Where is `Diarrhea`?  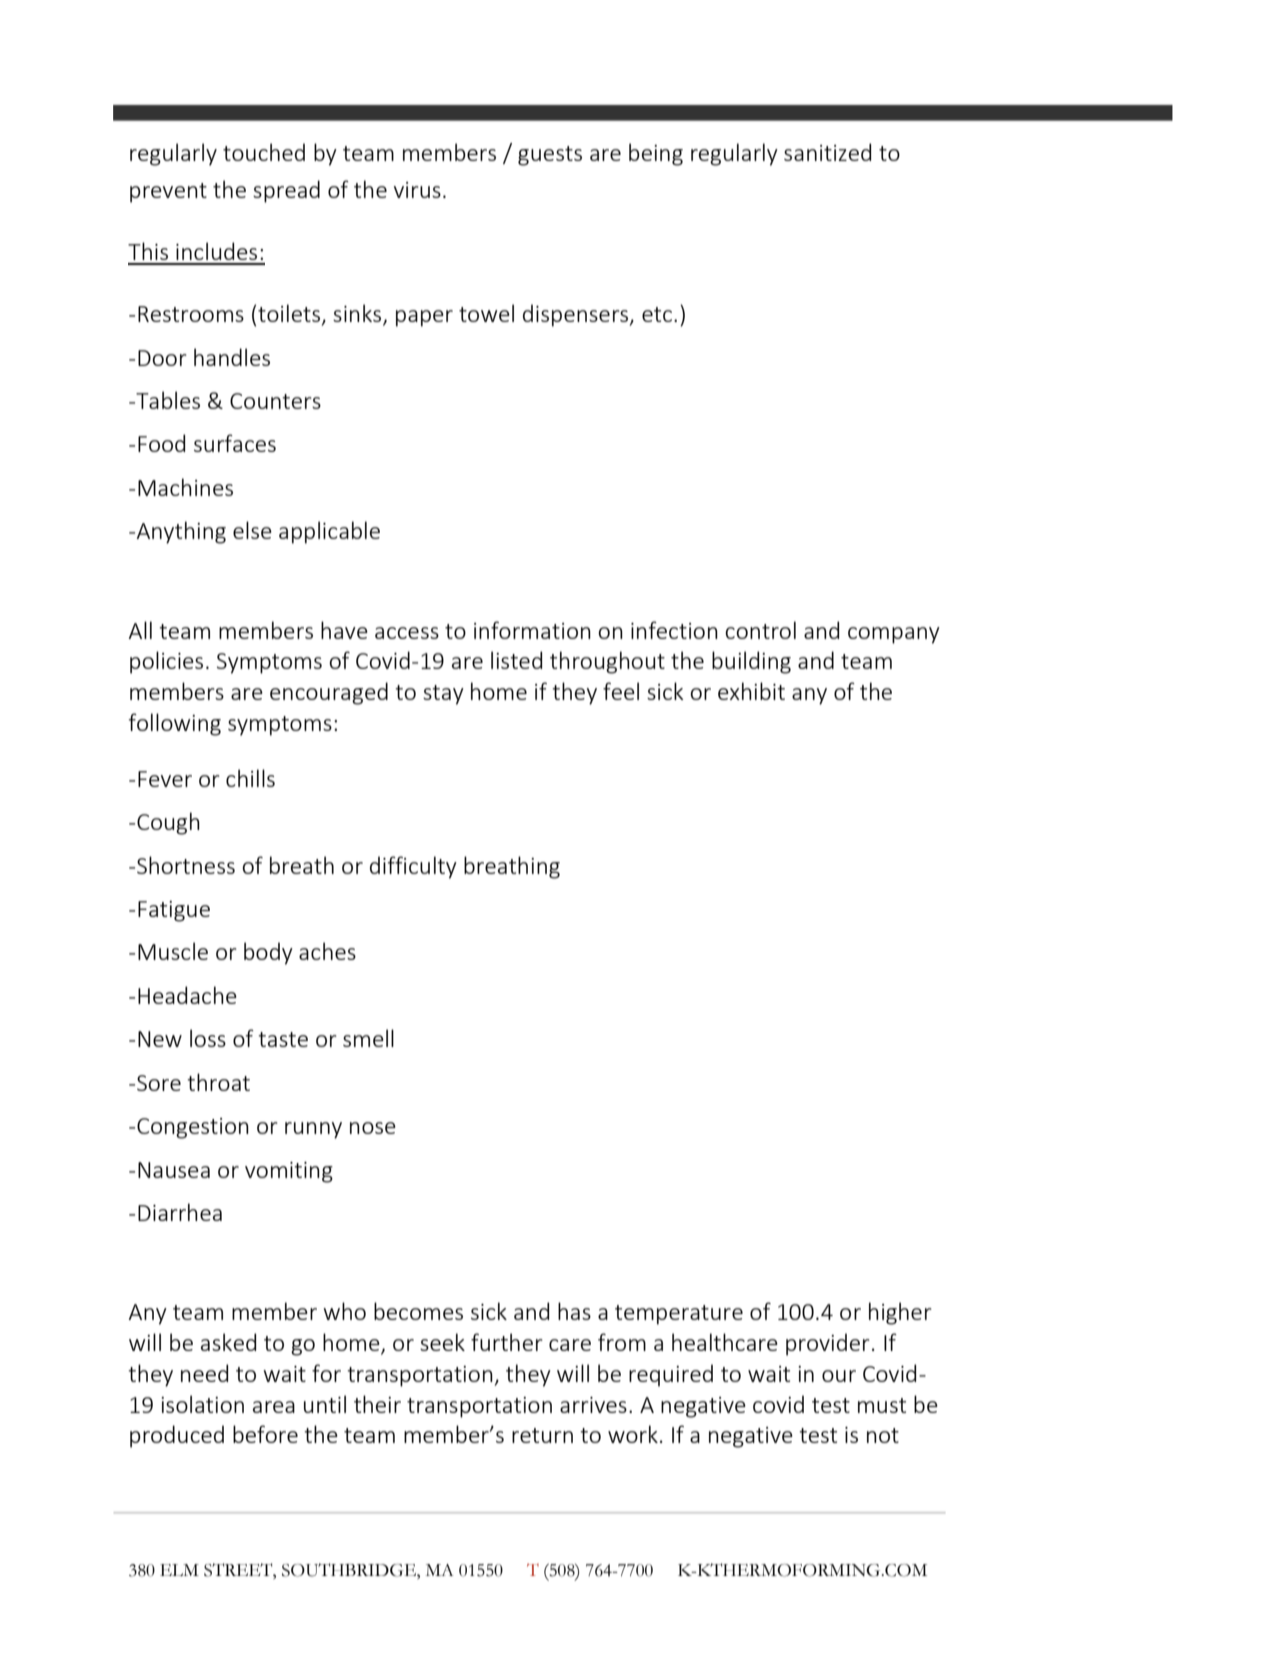
Diarrhea is located at coordinates (180, 1212).
